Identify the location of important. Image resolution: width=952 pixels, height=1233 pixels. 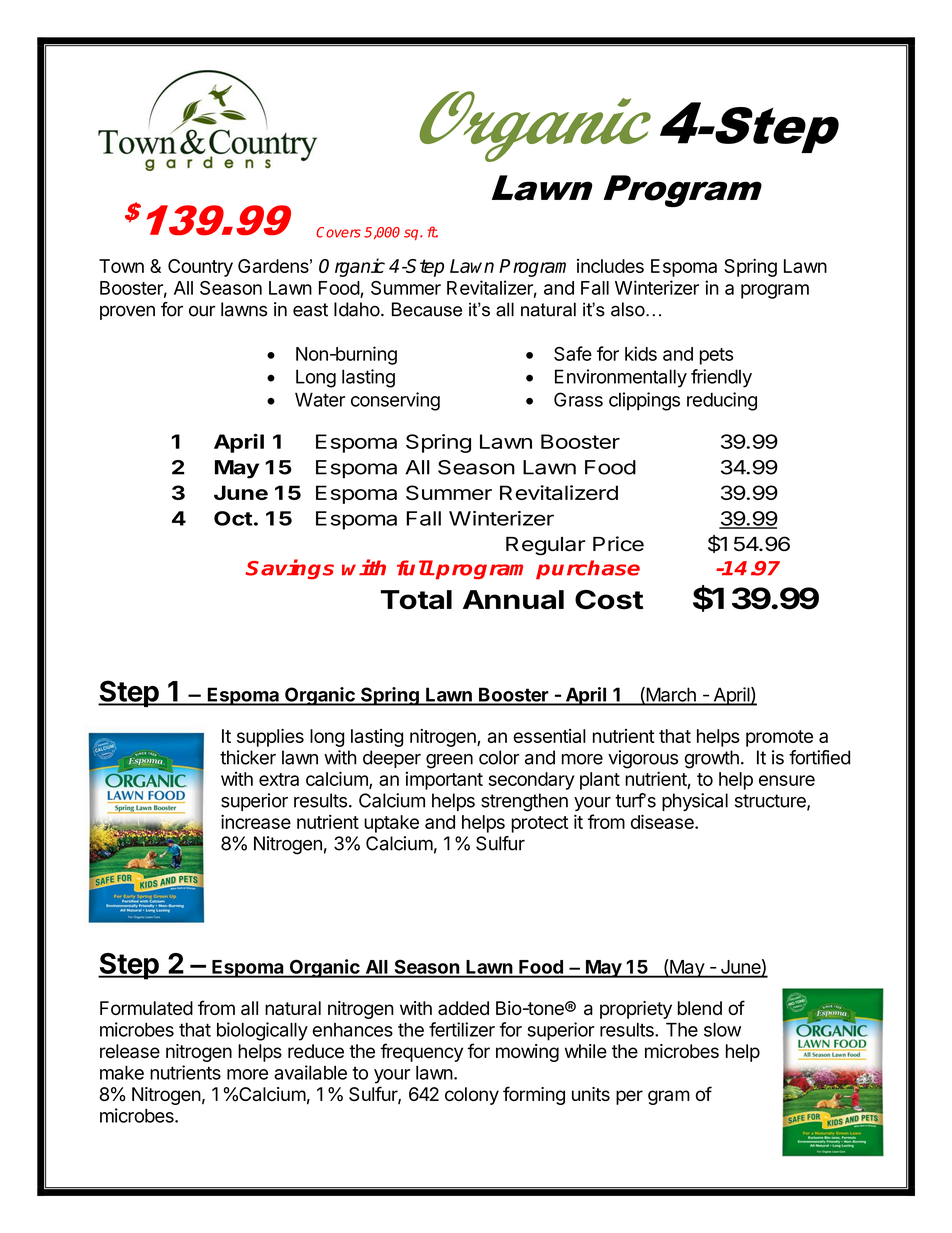
(444, 780).
